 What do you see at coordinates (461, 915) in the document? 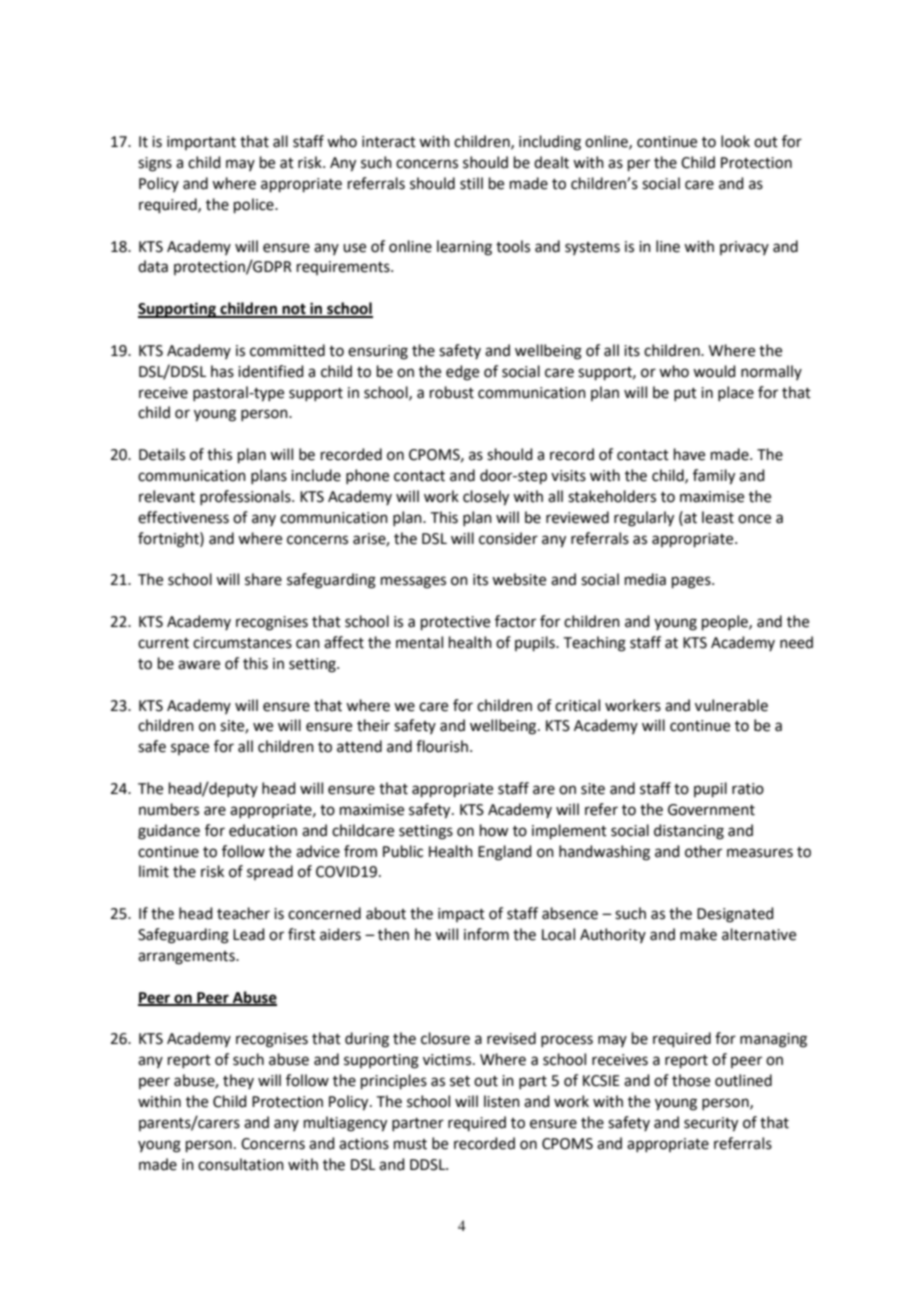
I see `impact` at bounding box center [461, 915].
